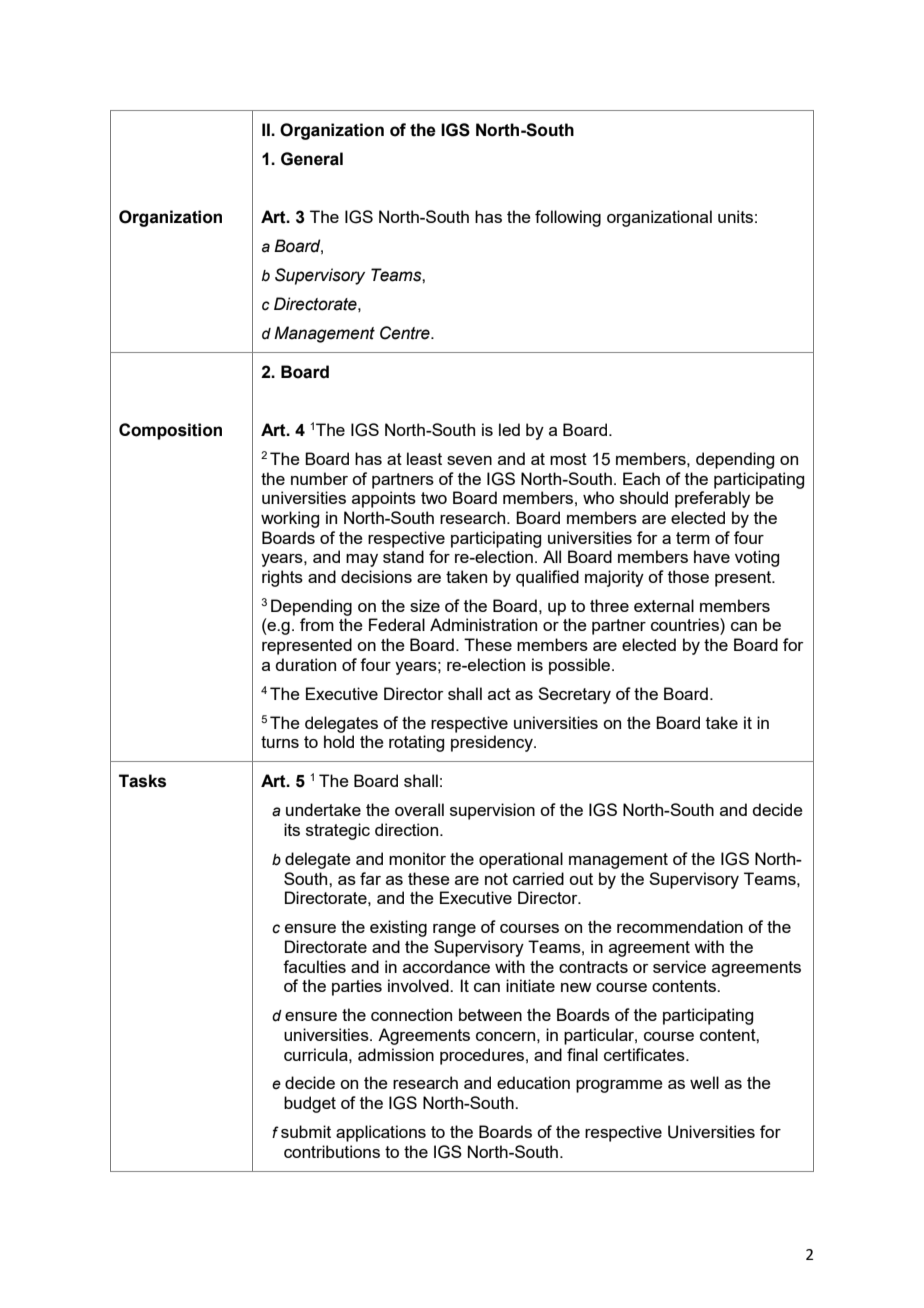 This screenshot has height=1308, width=924. I want to click on Centre, so click(406, 333).
